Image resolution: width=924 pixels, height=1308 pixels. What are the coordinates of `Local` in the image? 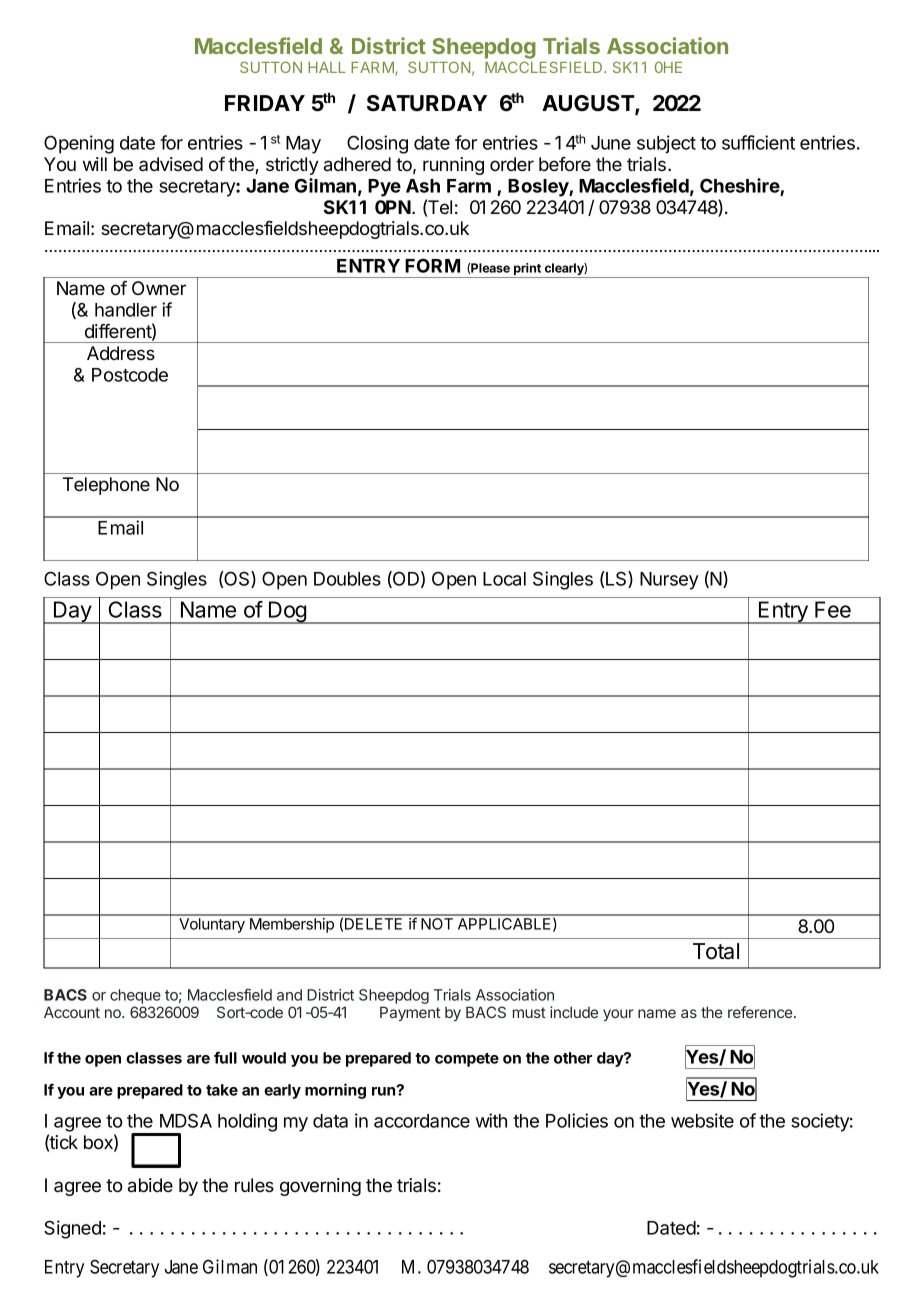 It's located at (504, 579).
